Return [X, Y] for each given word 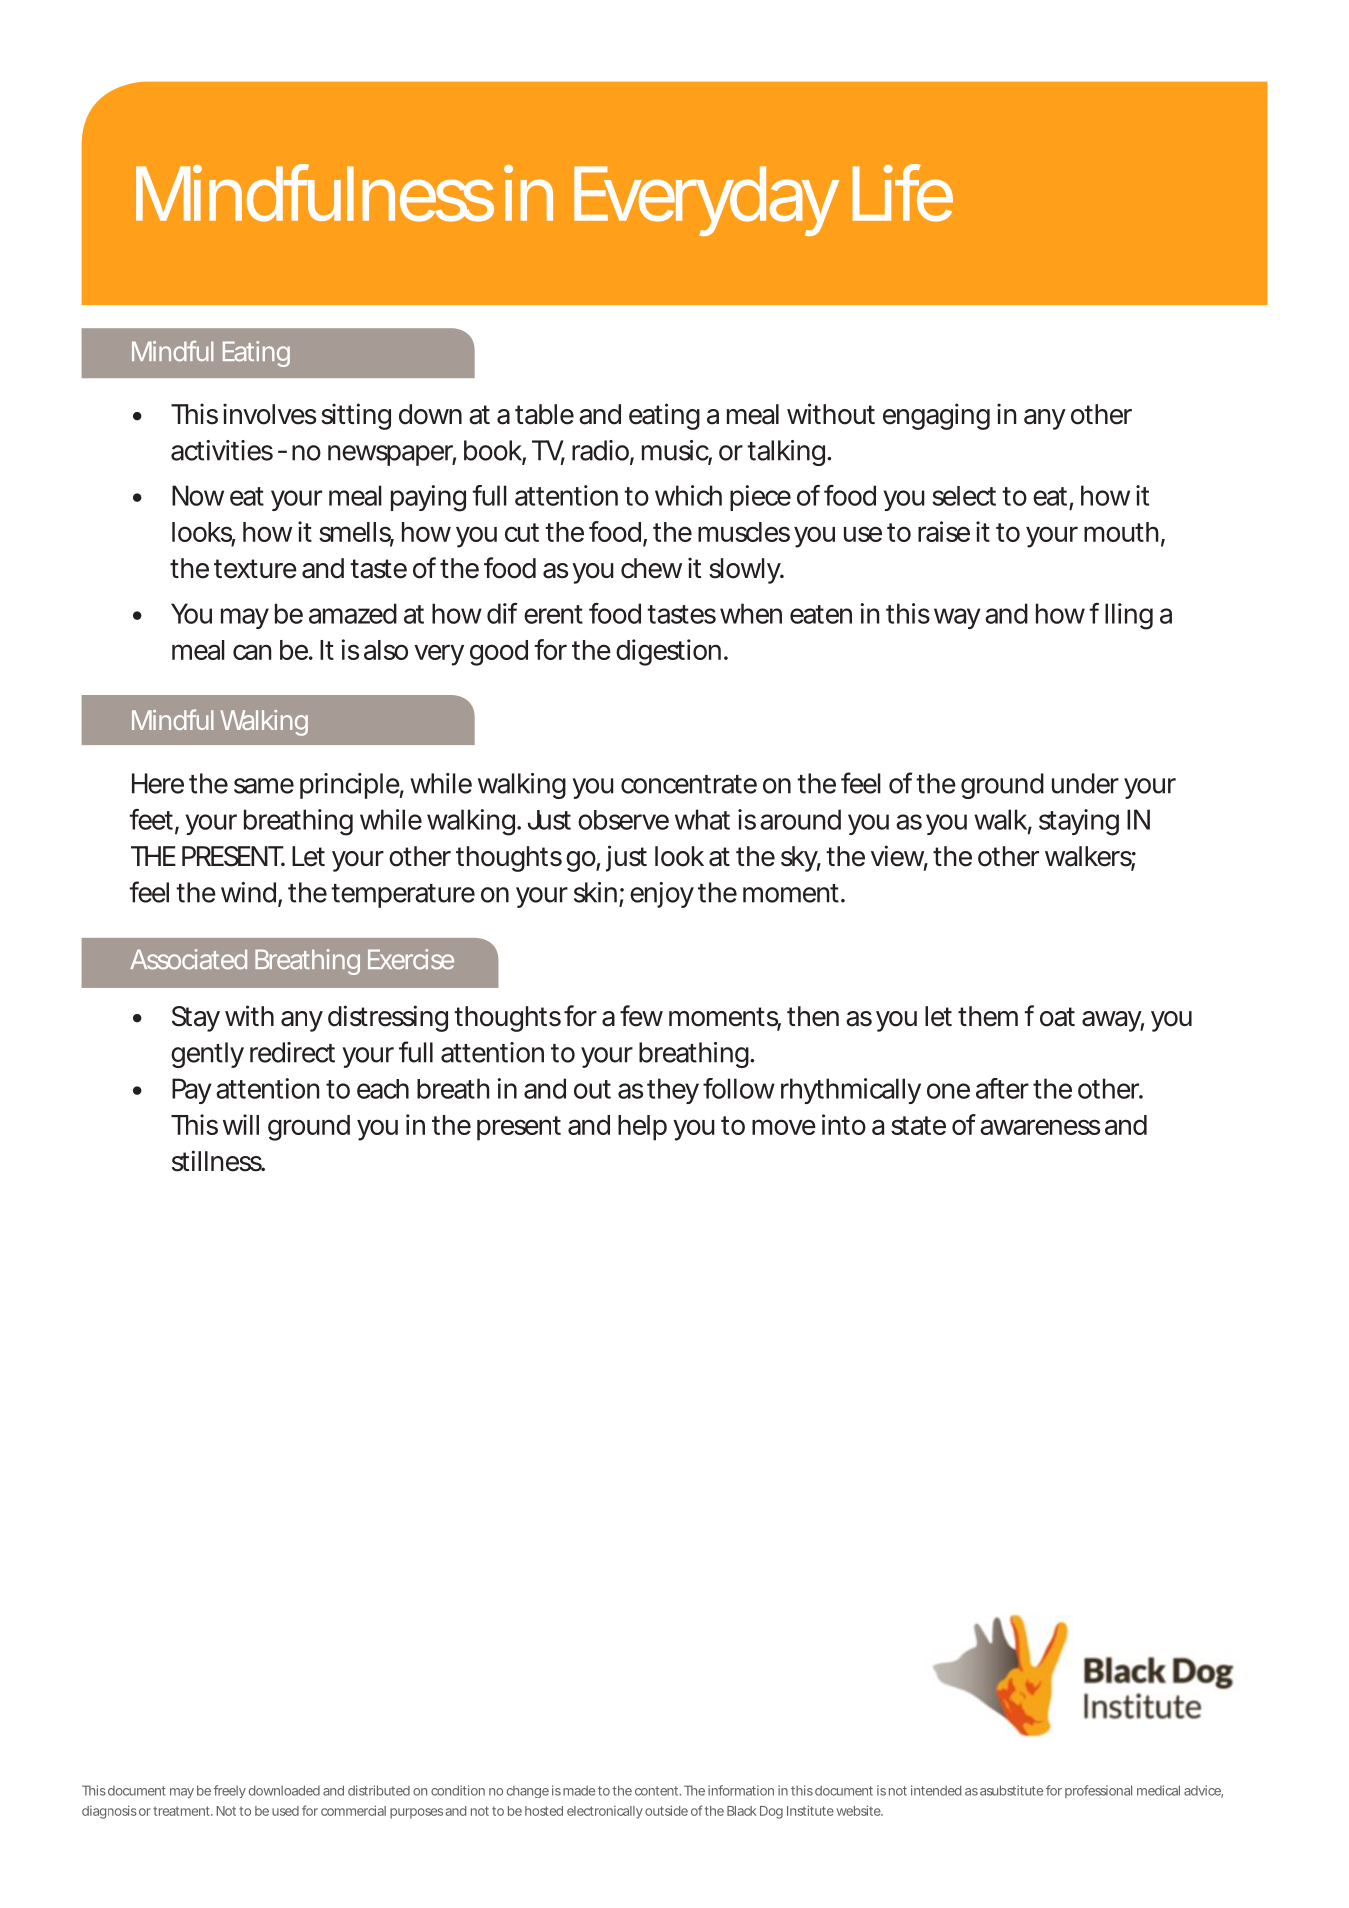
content [658, 1791]
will [241, 1124]
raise [944, 531]
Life [903, 193]
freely [229, 1791]
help [642, 1128]
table [544, 414]
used [285, 1811]
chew [651, 568]
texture [255, 569]
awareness [1040, 1127]
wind [248, 892]
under [1085, 783]
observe [623, 820]
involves [269, 414]
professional [1098, 1791]
